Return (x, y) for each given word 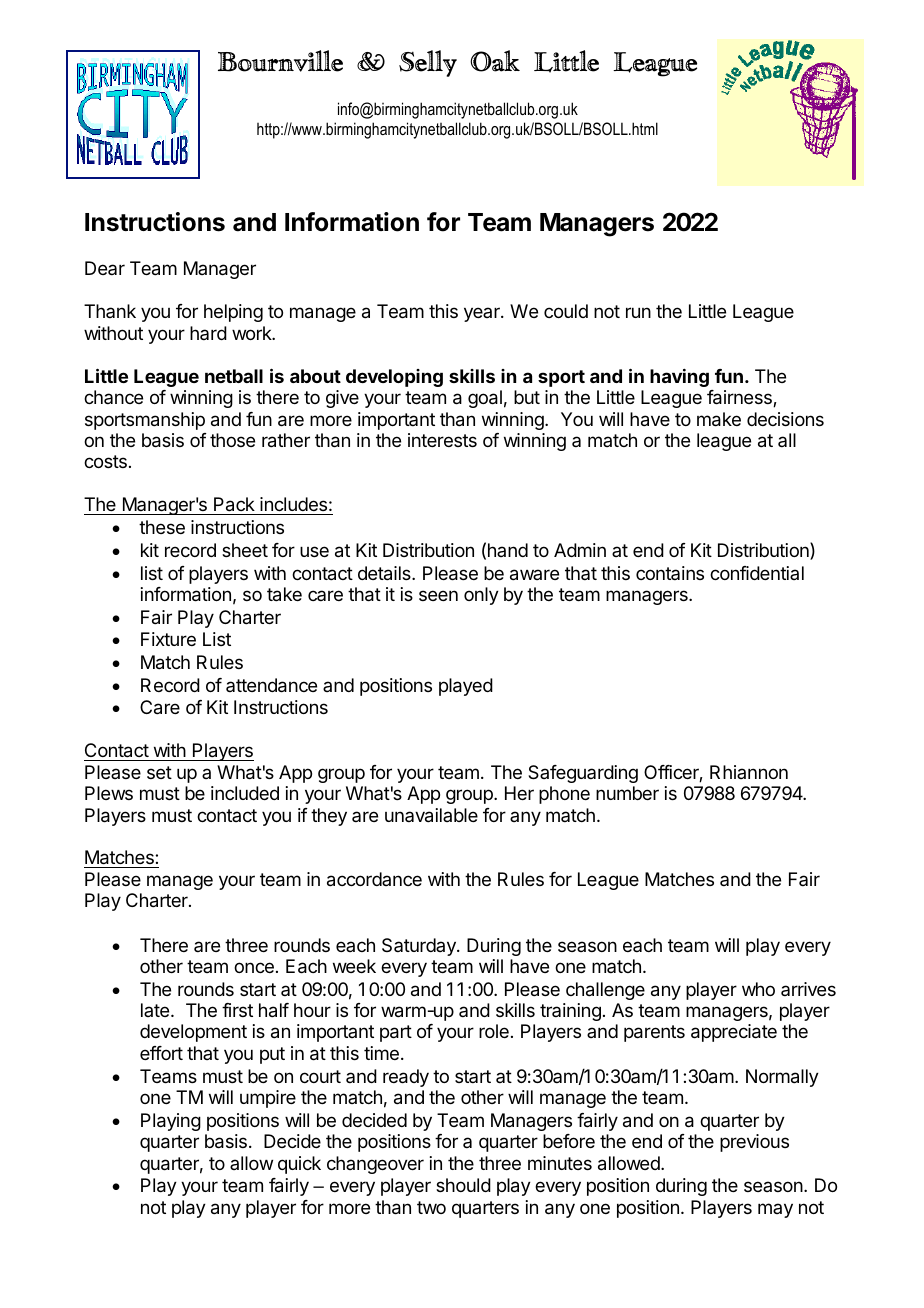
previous (754, 1143)
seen (438, 595)
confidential (757, 573)
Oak (495, 61)
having (679, 378)
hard (208, 333)
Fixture (168, 639)
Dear (105, 268)
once (254, 967)
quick (299, 1165)
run (638, 312)
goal (485, 399)
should (463, 1185)
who (758, 989)
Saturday (420, 947)
